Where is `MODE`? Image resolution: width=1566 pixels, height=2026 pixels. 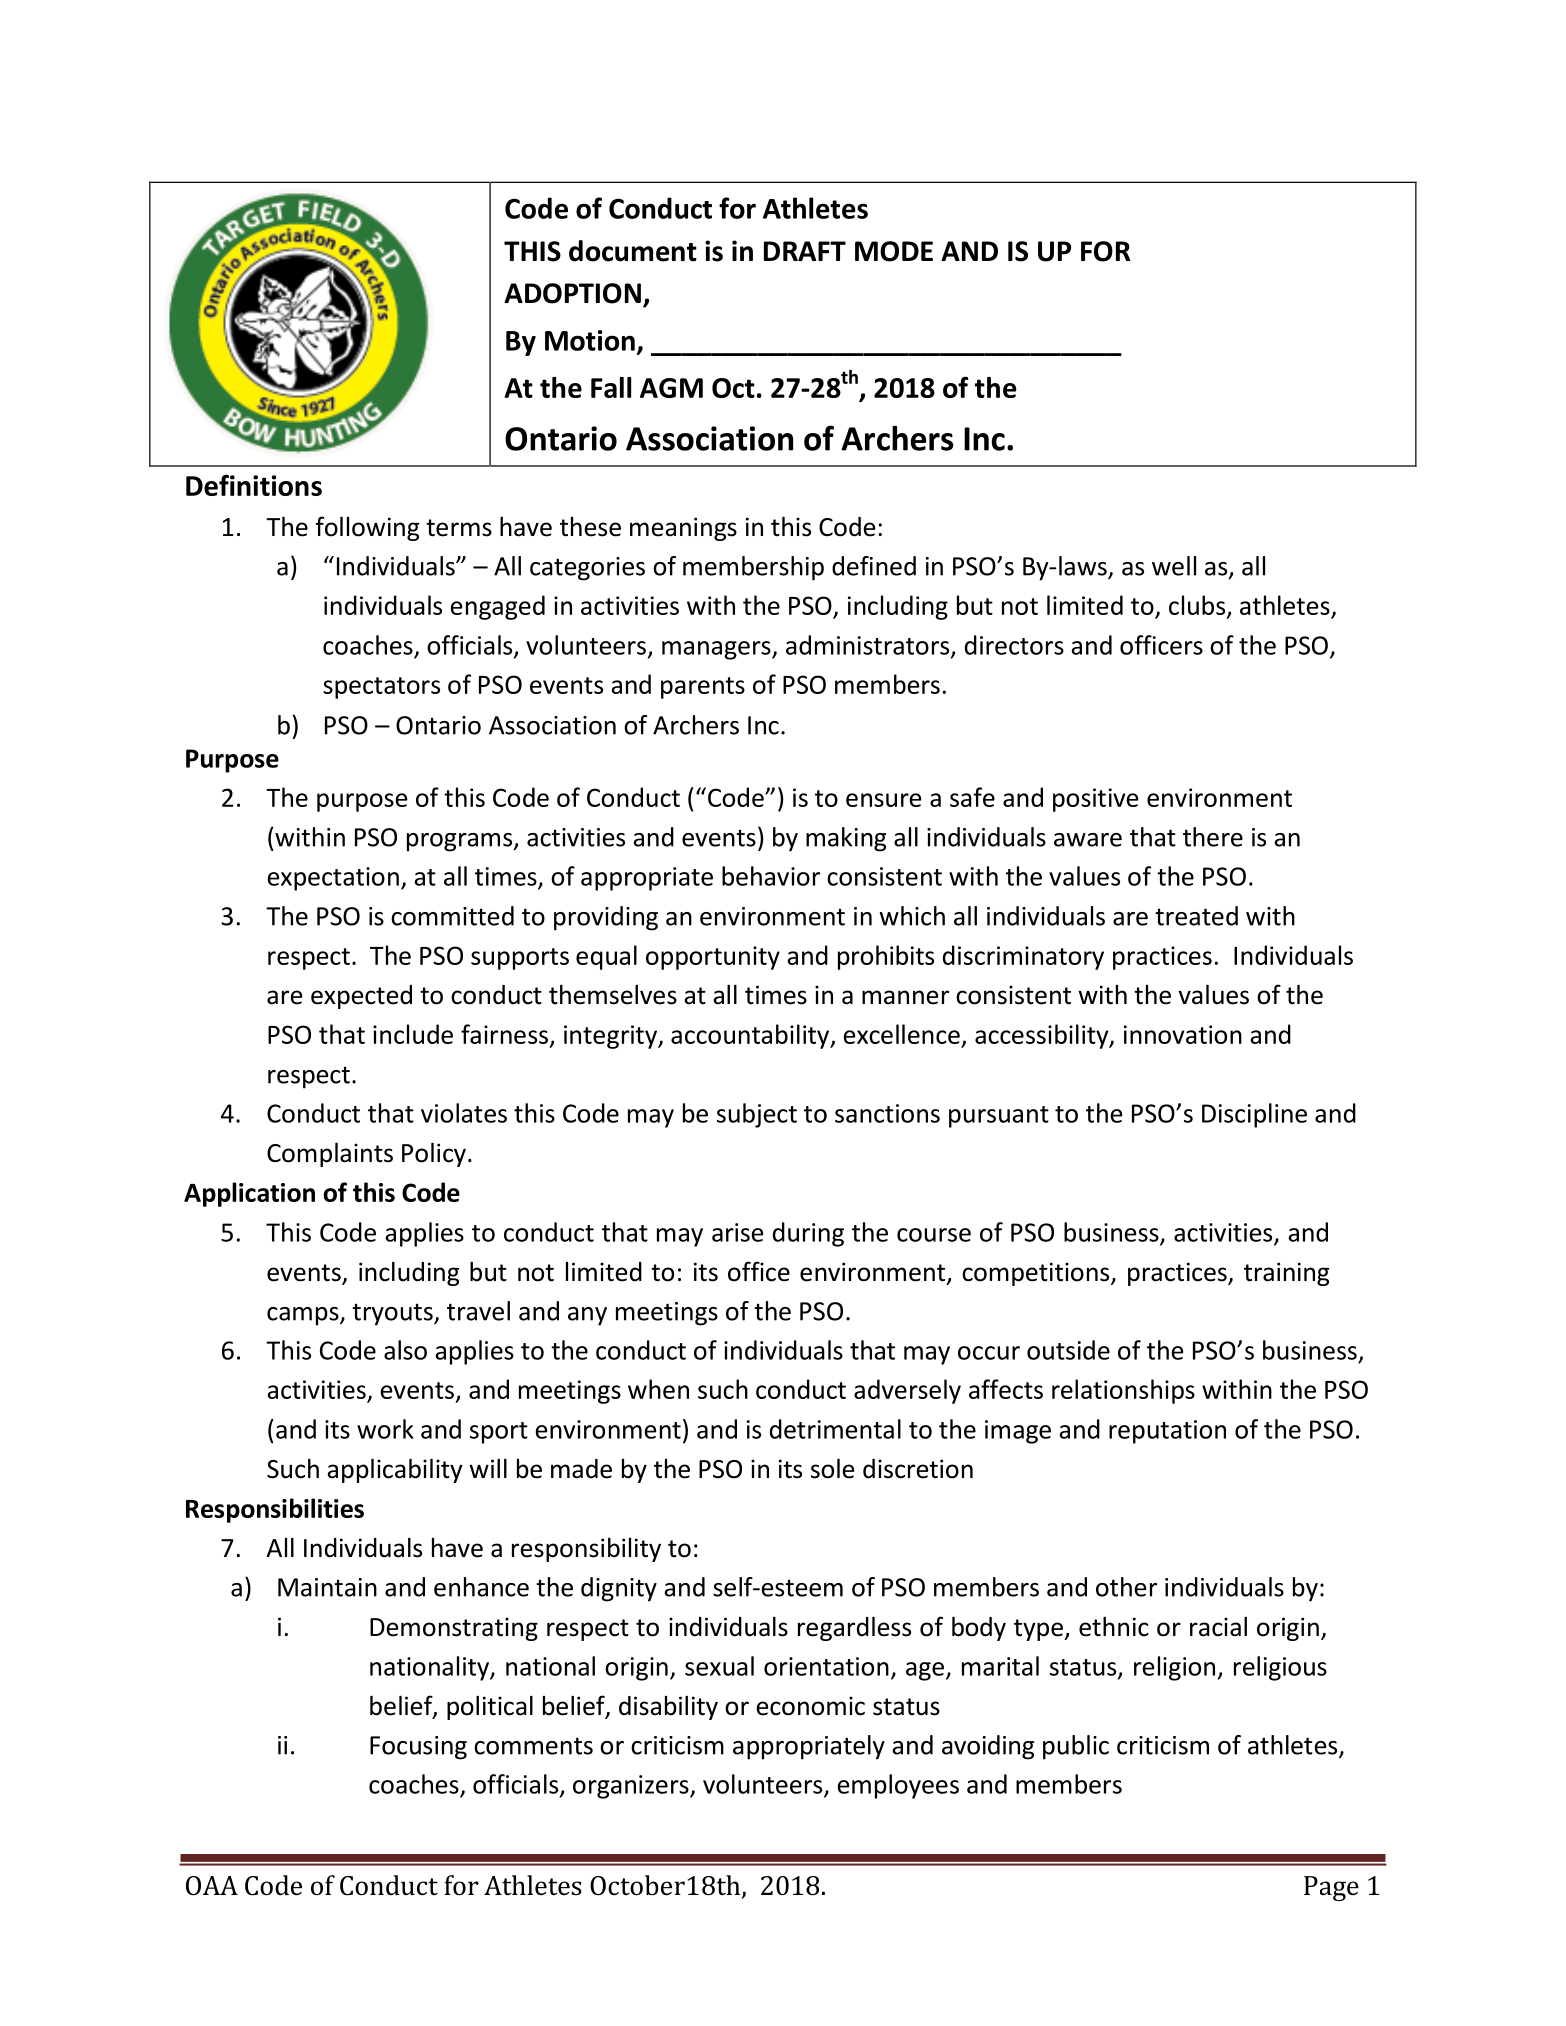
MODE is located at coordinates (894, 251).
